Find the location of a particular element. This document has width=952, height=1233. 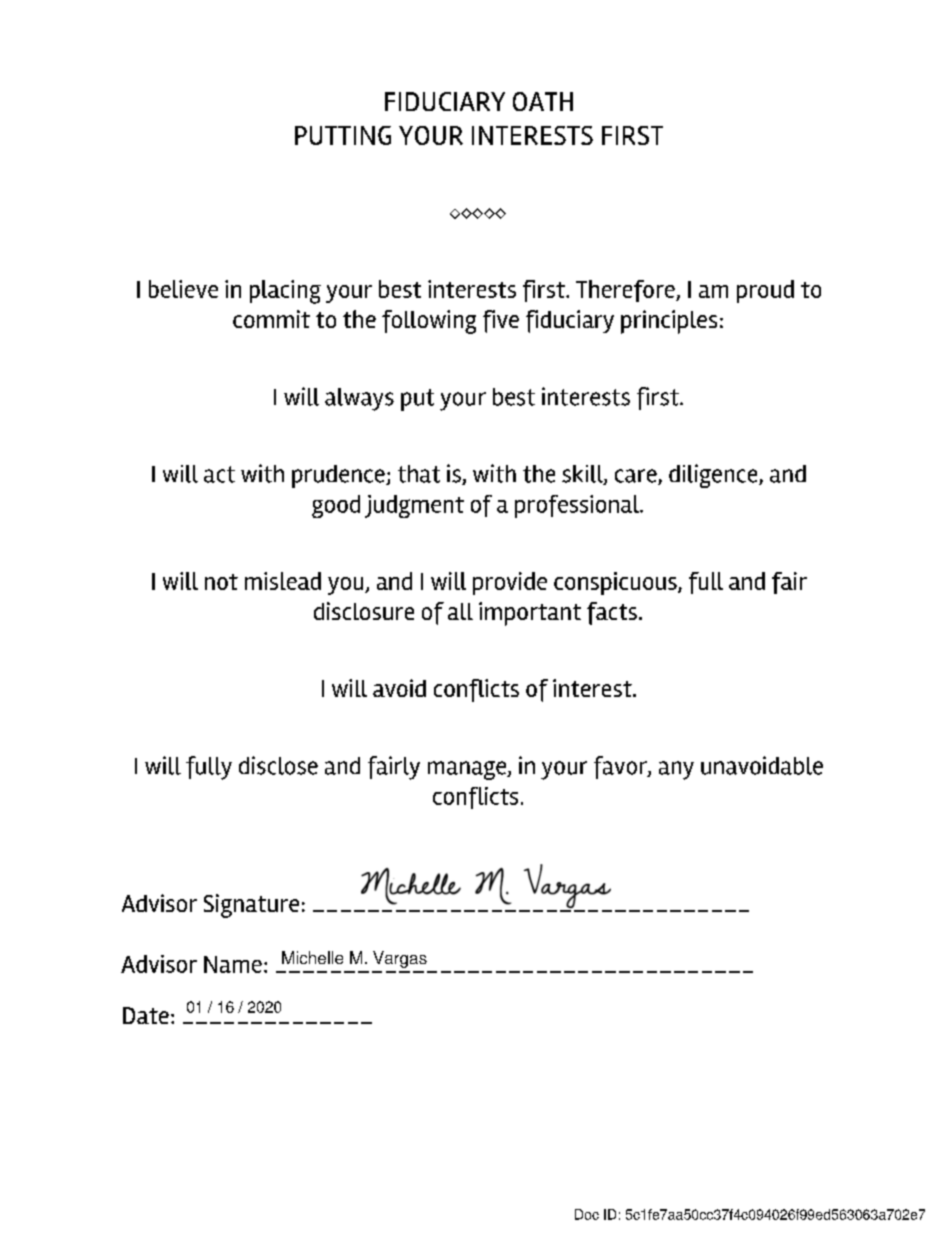

Therefore is located at coordinates (626, 291).
